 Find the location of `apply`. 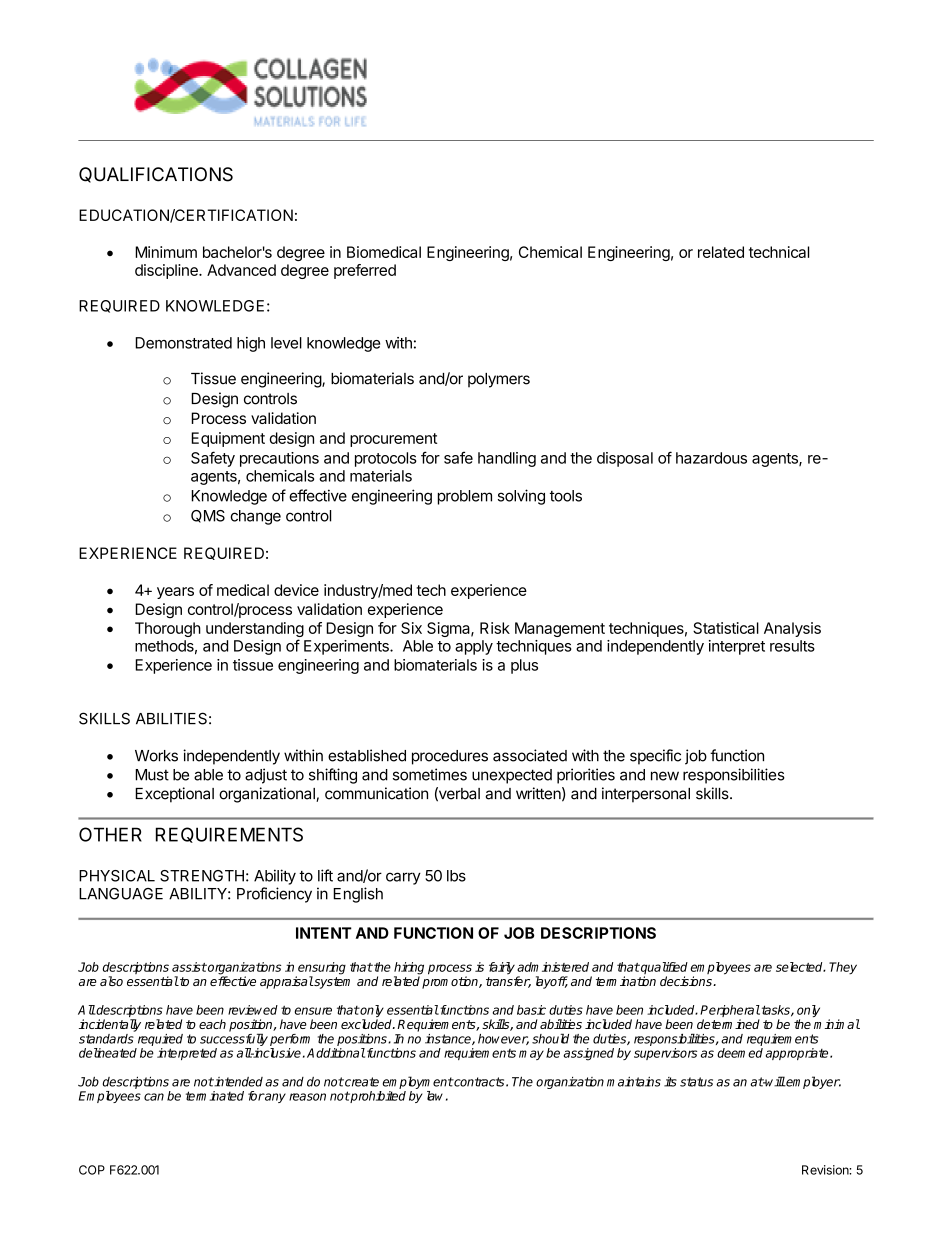

apply is located at coordinates (474, 647).
